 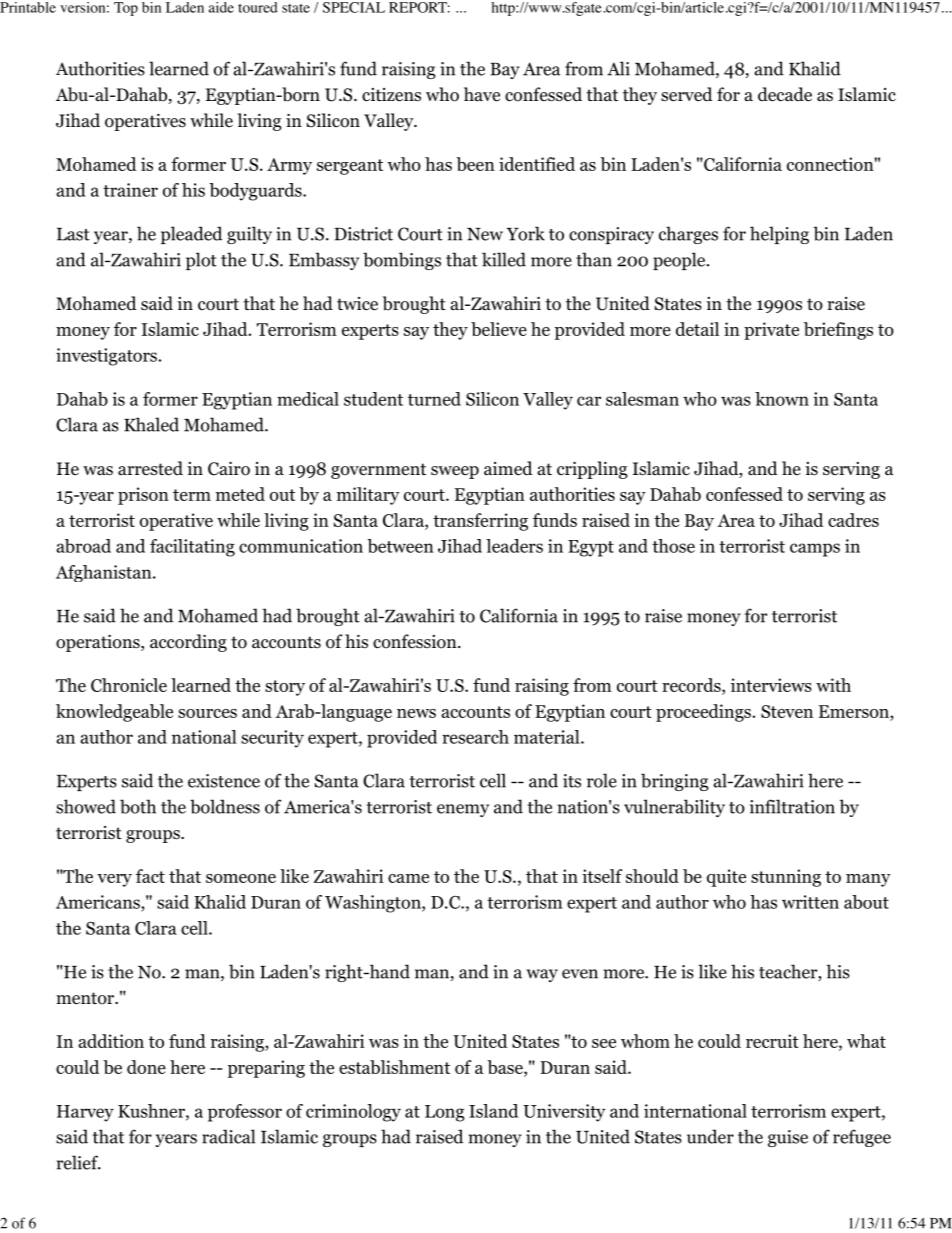 I want to click on Harvey, so click(x=85, y=1113).
